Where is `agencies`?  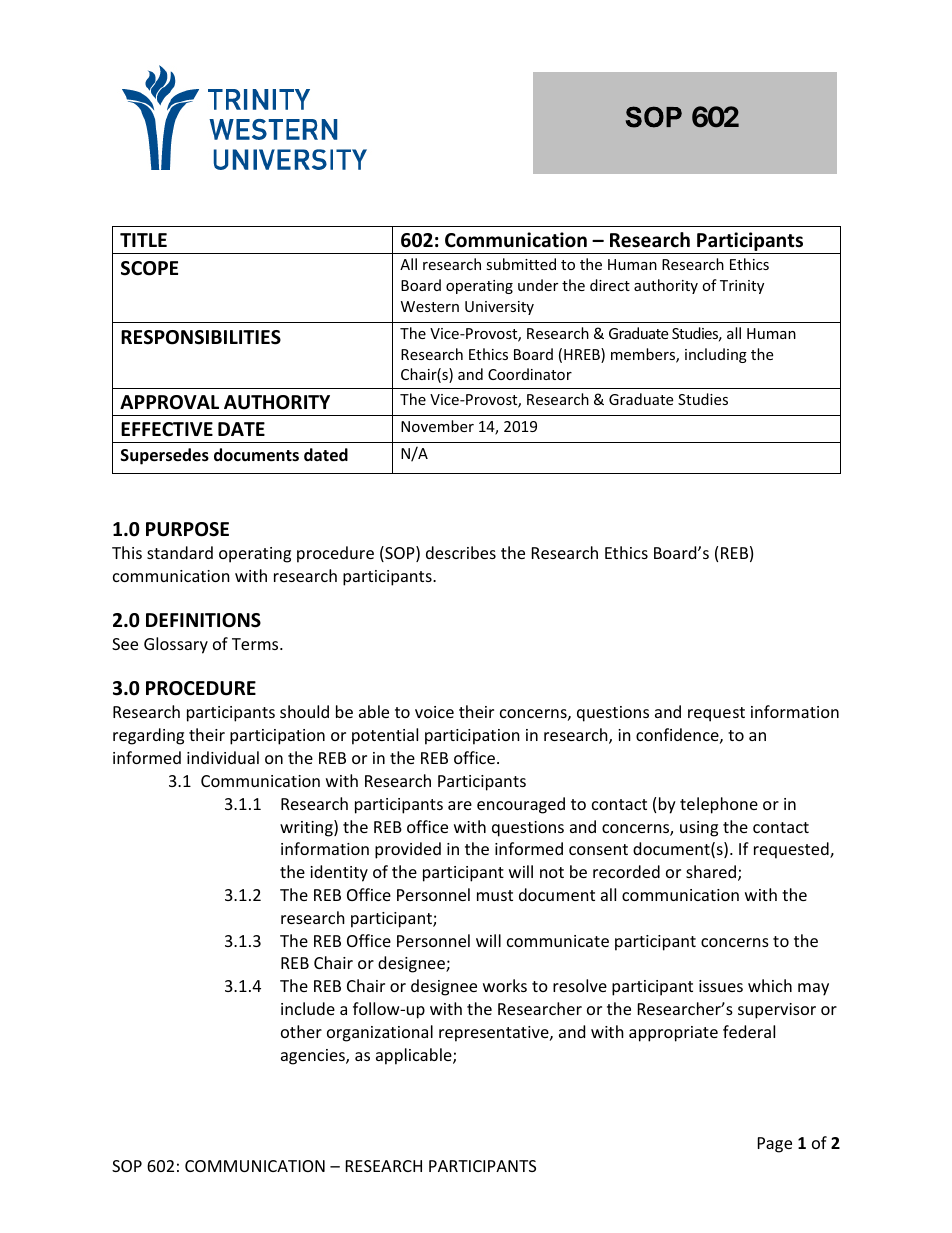 agencies is located at coordinates (314, 1057).
